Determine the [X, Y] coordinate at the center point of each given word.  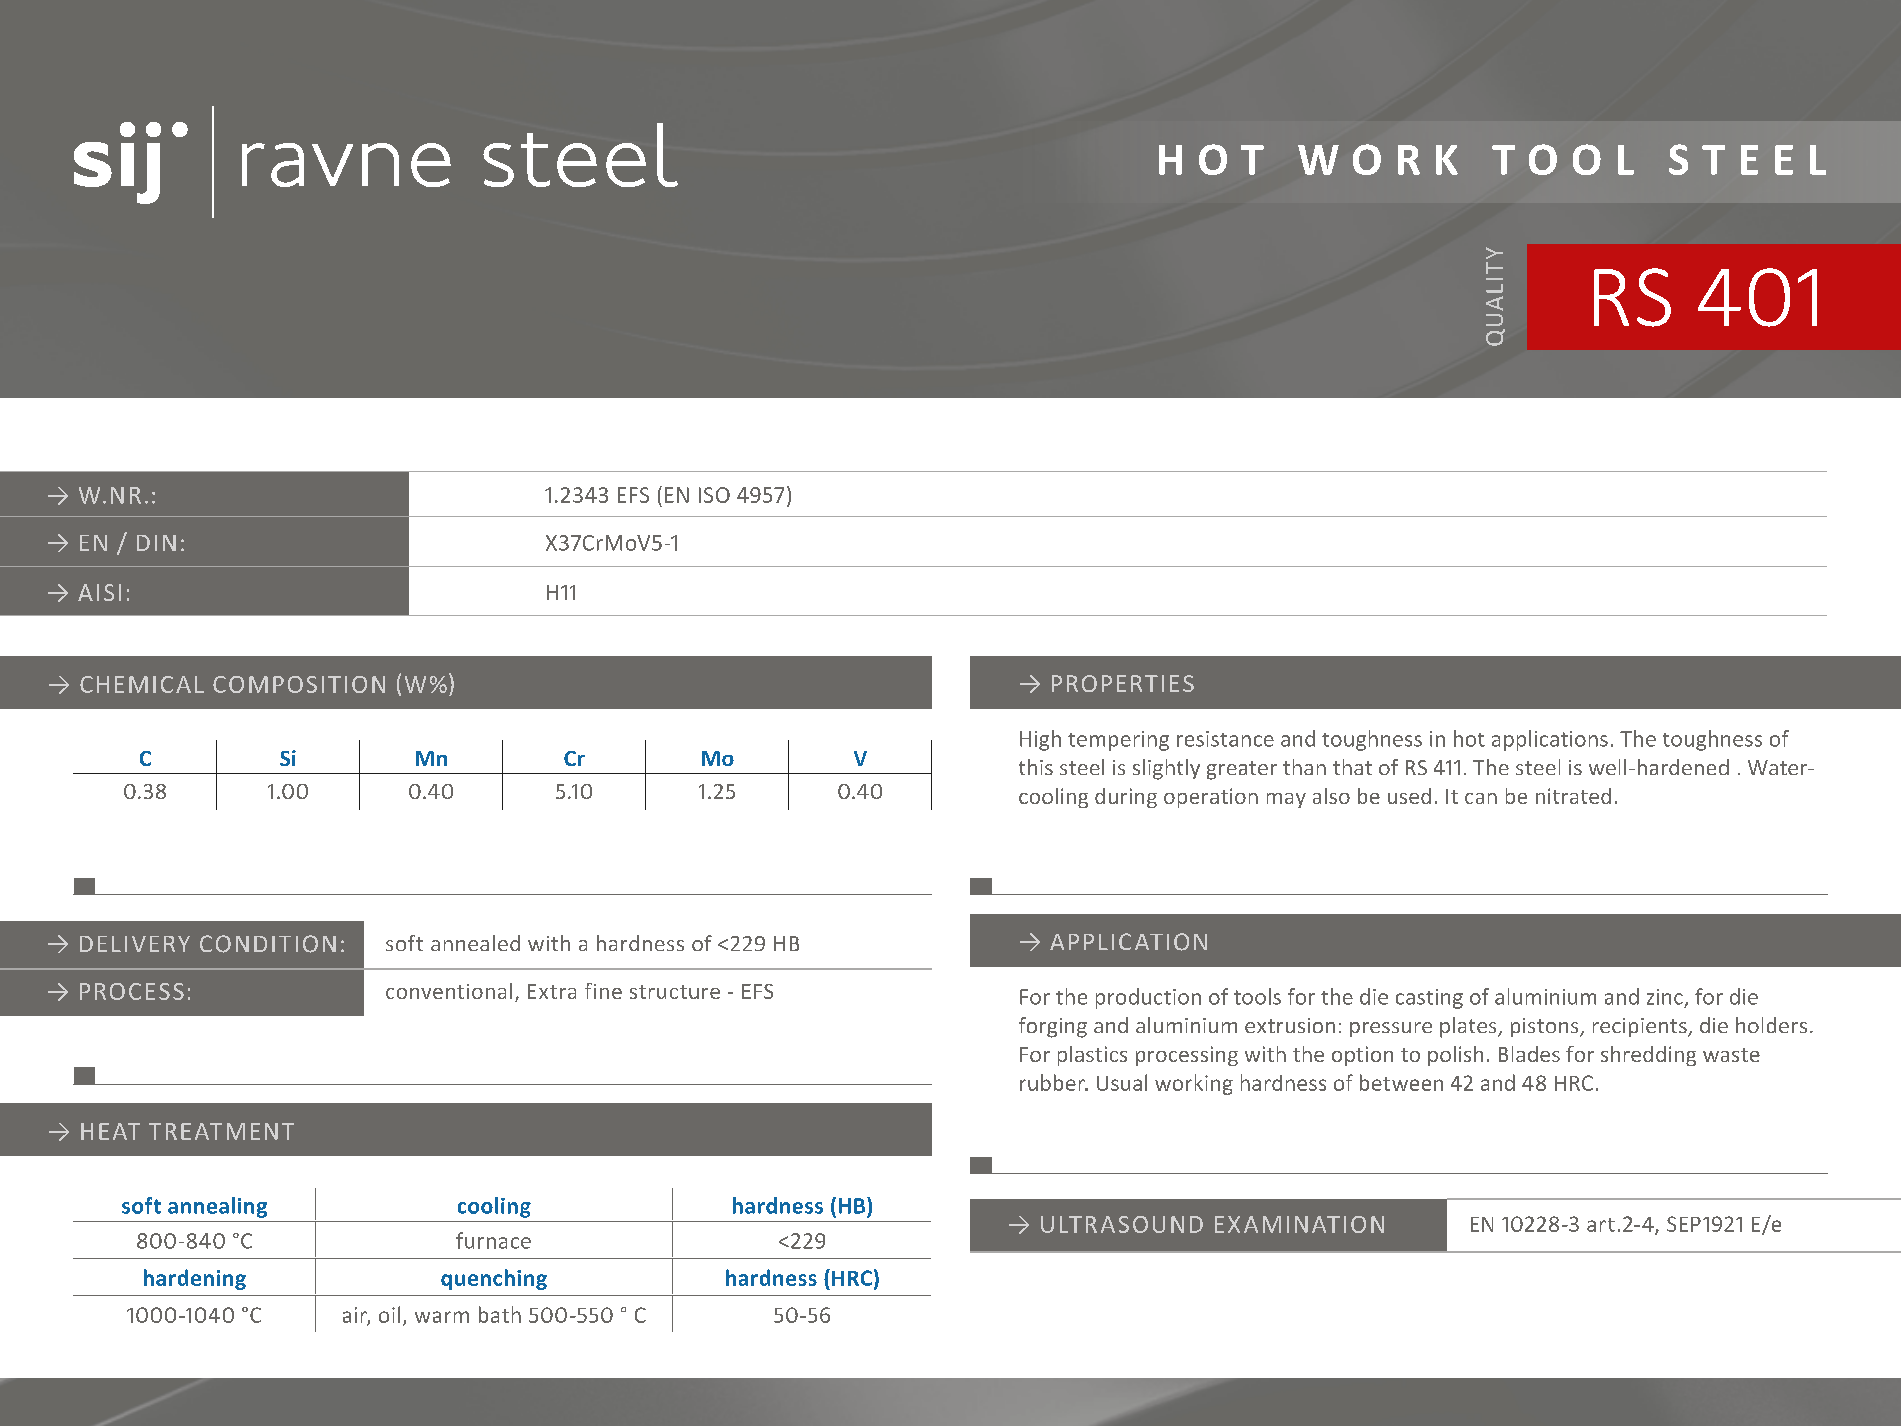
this [1036, 767]
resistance [1225, 739]
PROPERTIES [1123, 683]
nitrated [1573, 796]
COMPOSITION [299, 684]
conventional [449, 991]
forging [1053, 1027]
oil [389, 1314]
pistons [1546, 1027]
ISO [714, 495]
